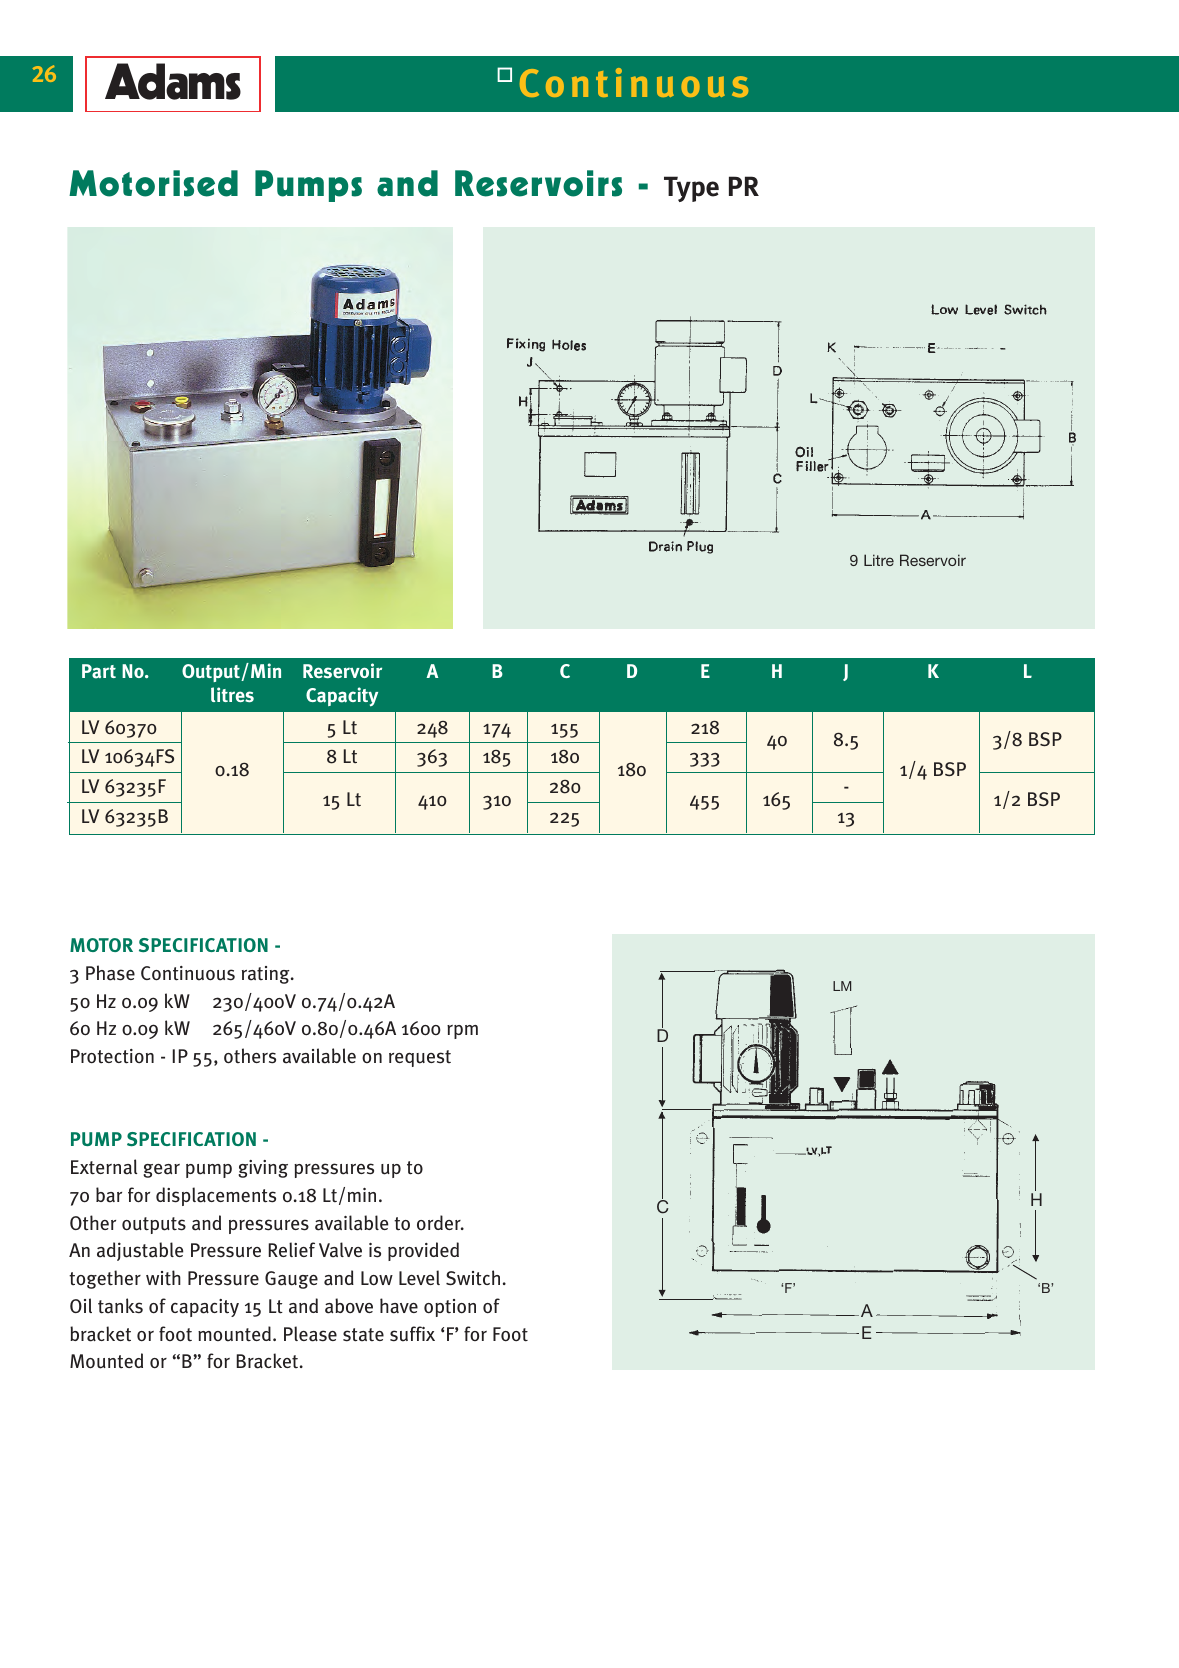  I want to click on rating, so click(267, 975).
